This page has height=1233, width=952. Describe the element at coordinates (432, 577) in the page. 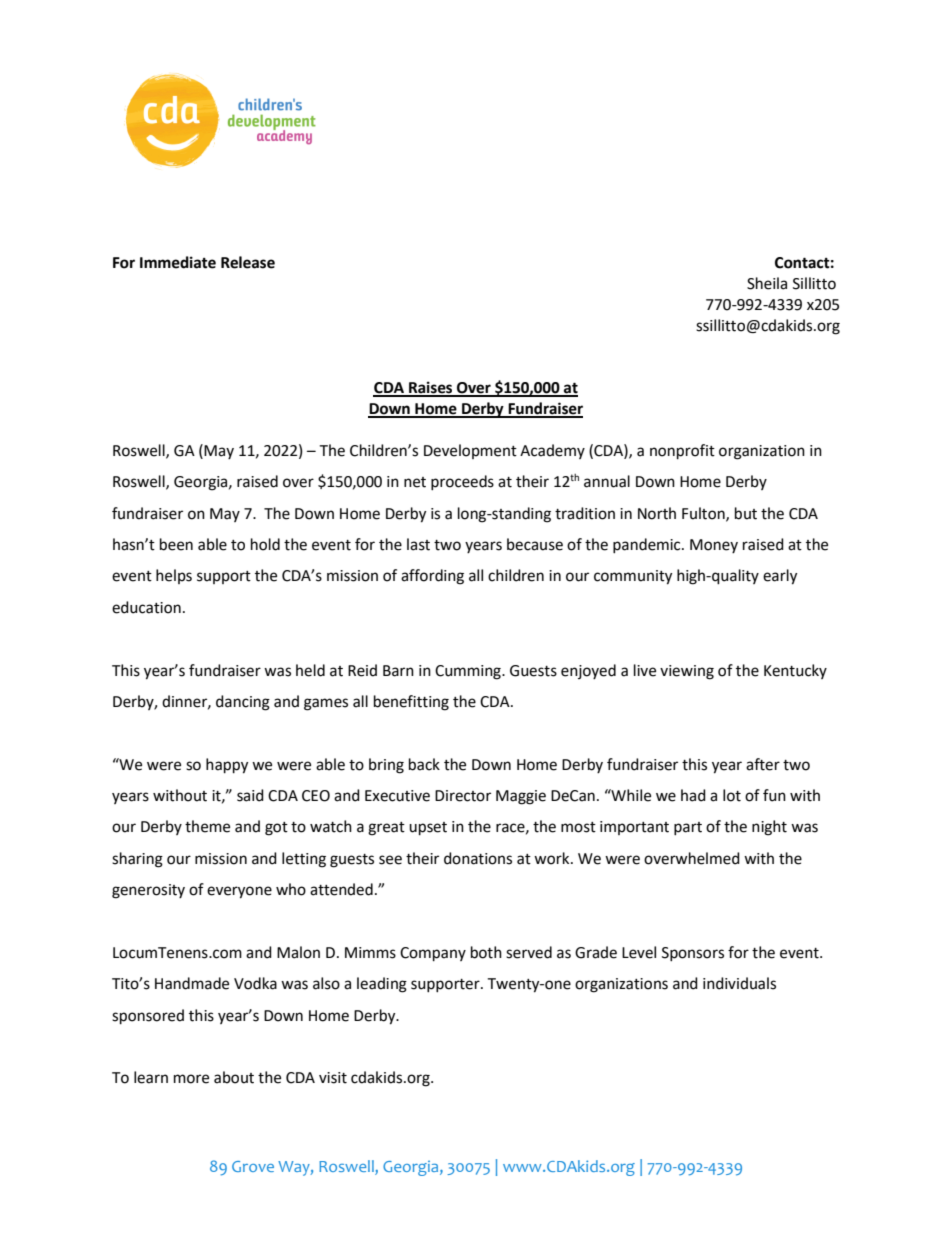

I see `affording` at that location.
